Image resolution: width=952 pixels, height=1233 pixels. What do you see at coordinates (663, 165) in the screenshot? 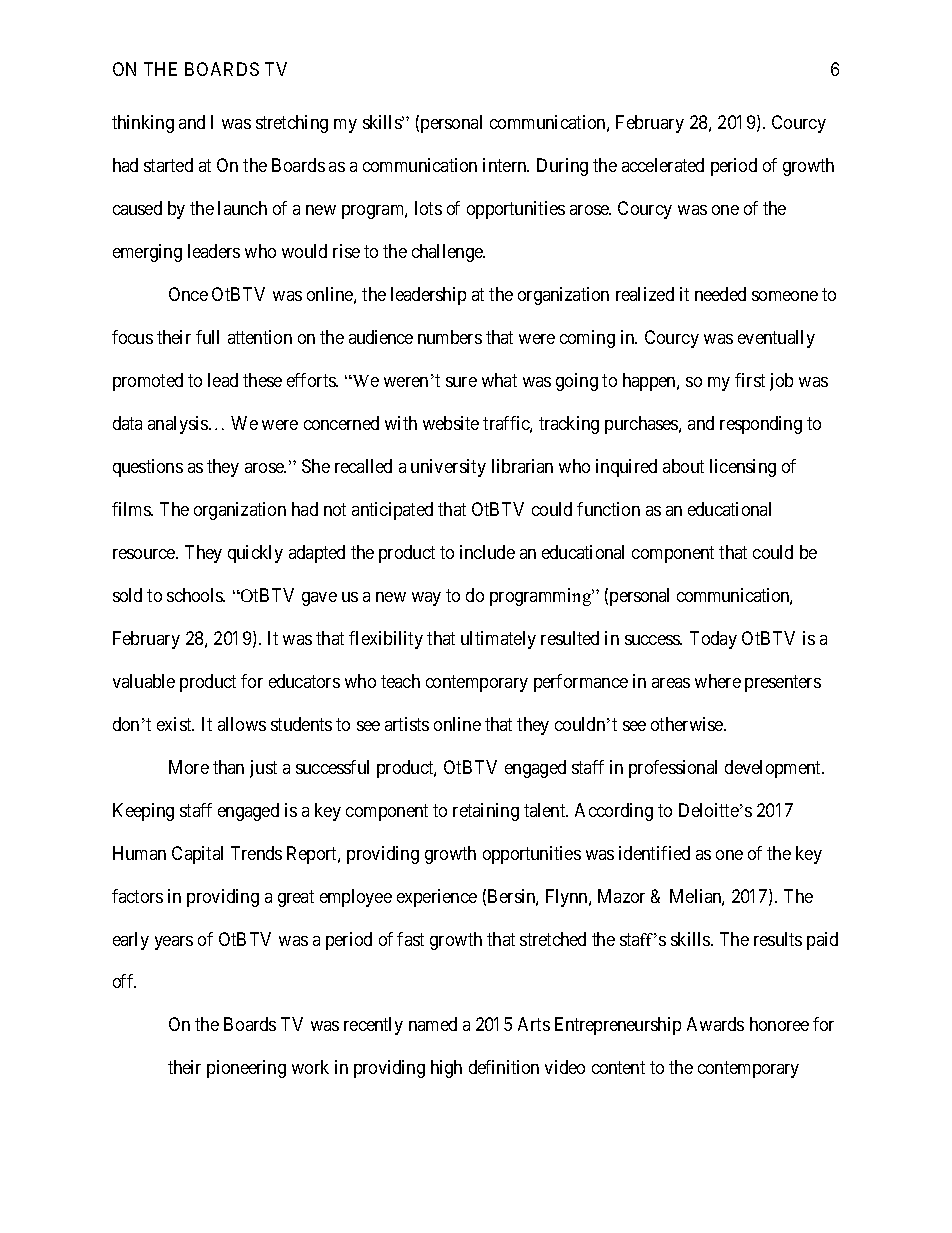
I see `accelerated` at bounding box center [663, 165].
